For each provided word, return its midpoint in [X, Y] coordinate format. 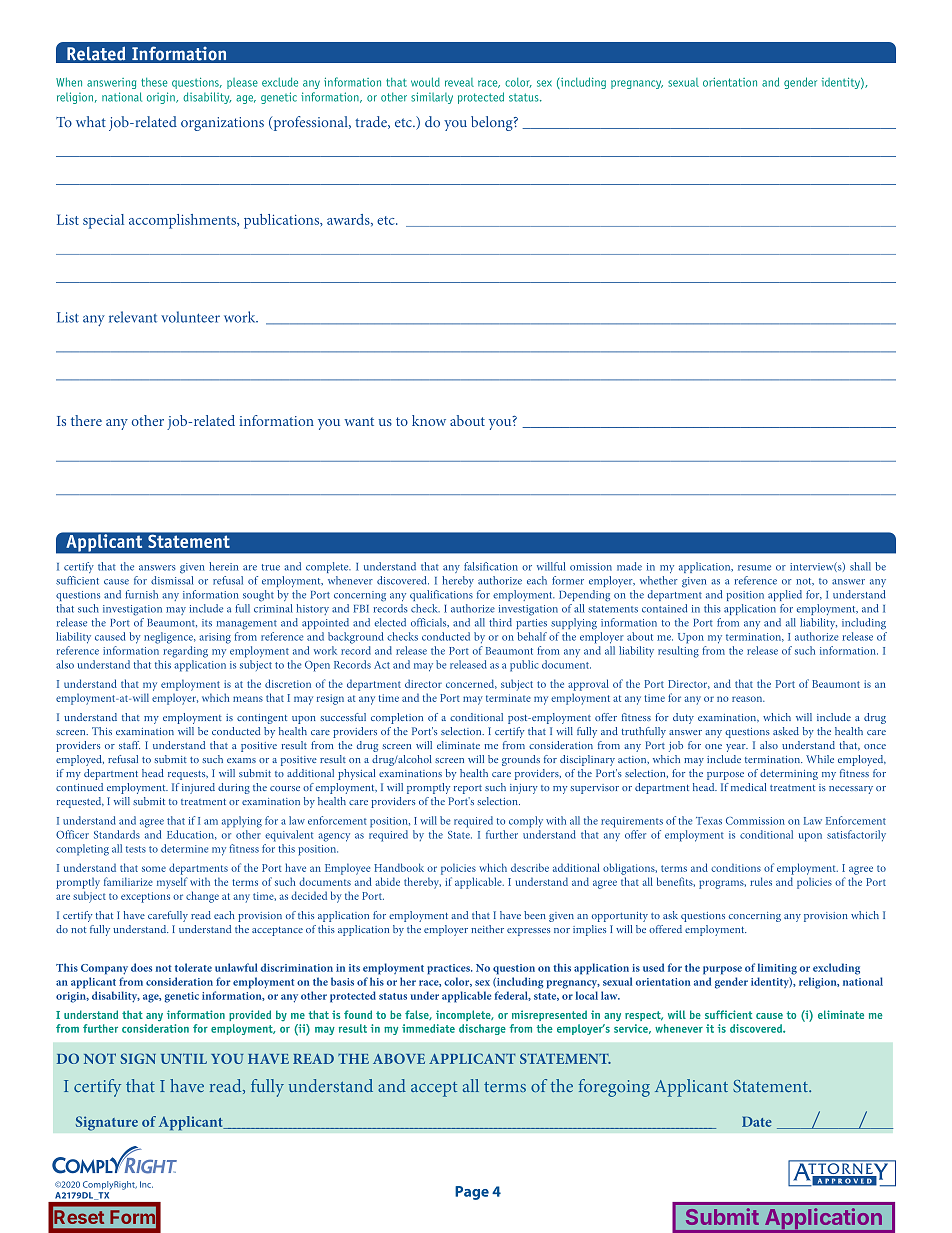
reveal [459, 82]
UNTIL [184, 1058]
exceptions [145, 897]
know [429, 420]
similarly [432, 98]
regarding [185, 652]
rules [761, 881]
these [154, 82]
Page [472, 1193]
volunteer [190, 317]
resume [754, 568]
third [500, 622]
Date [757, 1121]
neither [487, 929]
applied [785, 595]
